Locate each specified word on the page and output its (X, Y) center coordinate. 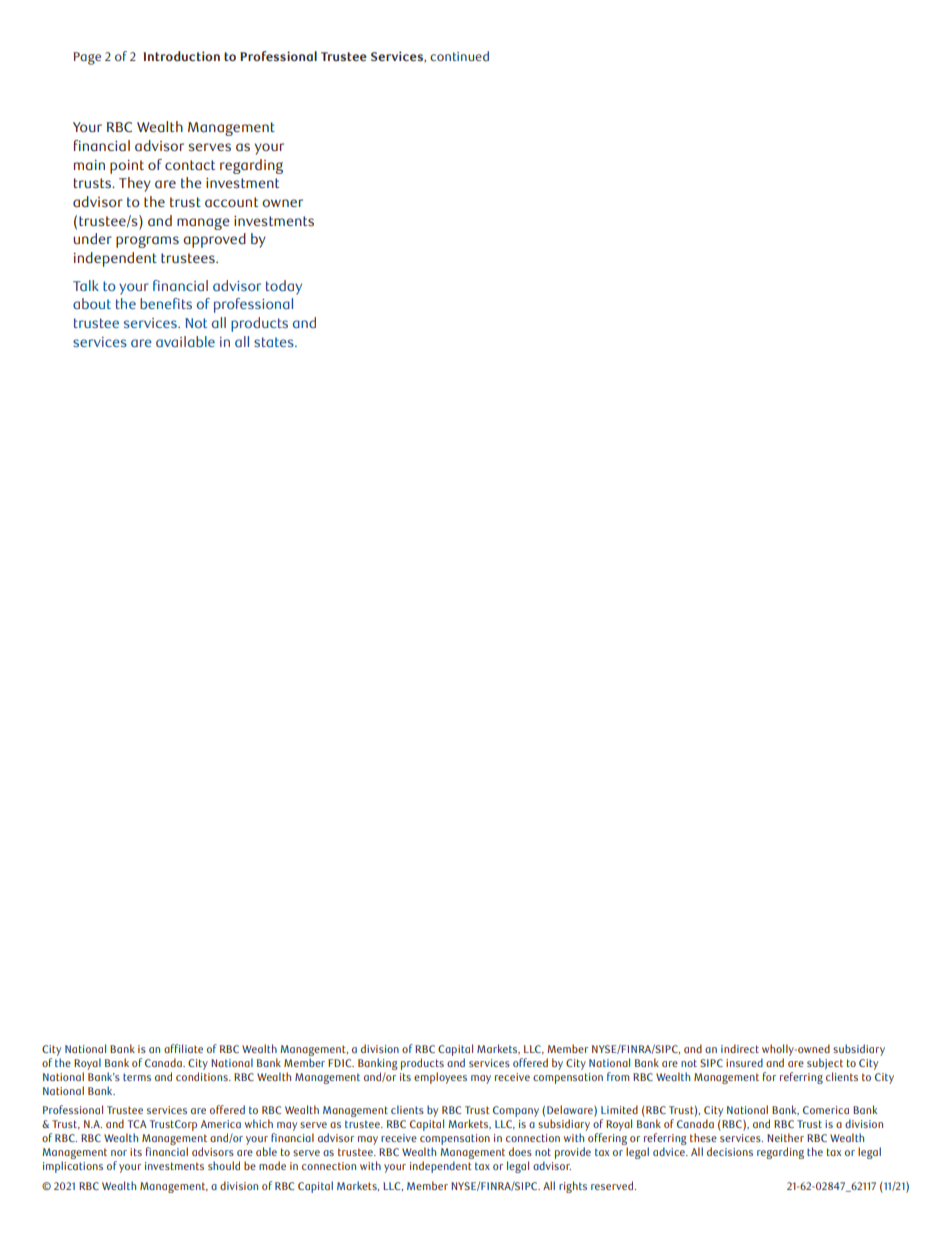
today (284, 287)
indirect (740, 1048)
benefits (166, 303)
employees (440, 1078)
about (92, 303)
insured (744, 1062)
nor (119, 1153)
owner (282, 203)
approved (214, 240)
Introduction (181, 56)
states (275, 342)
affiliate (183, 1048)
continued (459, 56)
